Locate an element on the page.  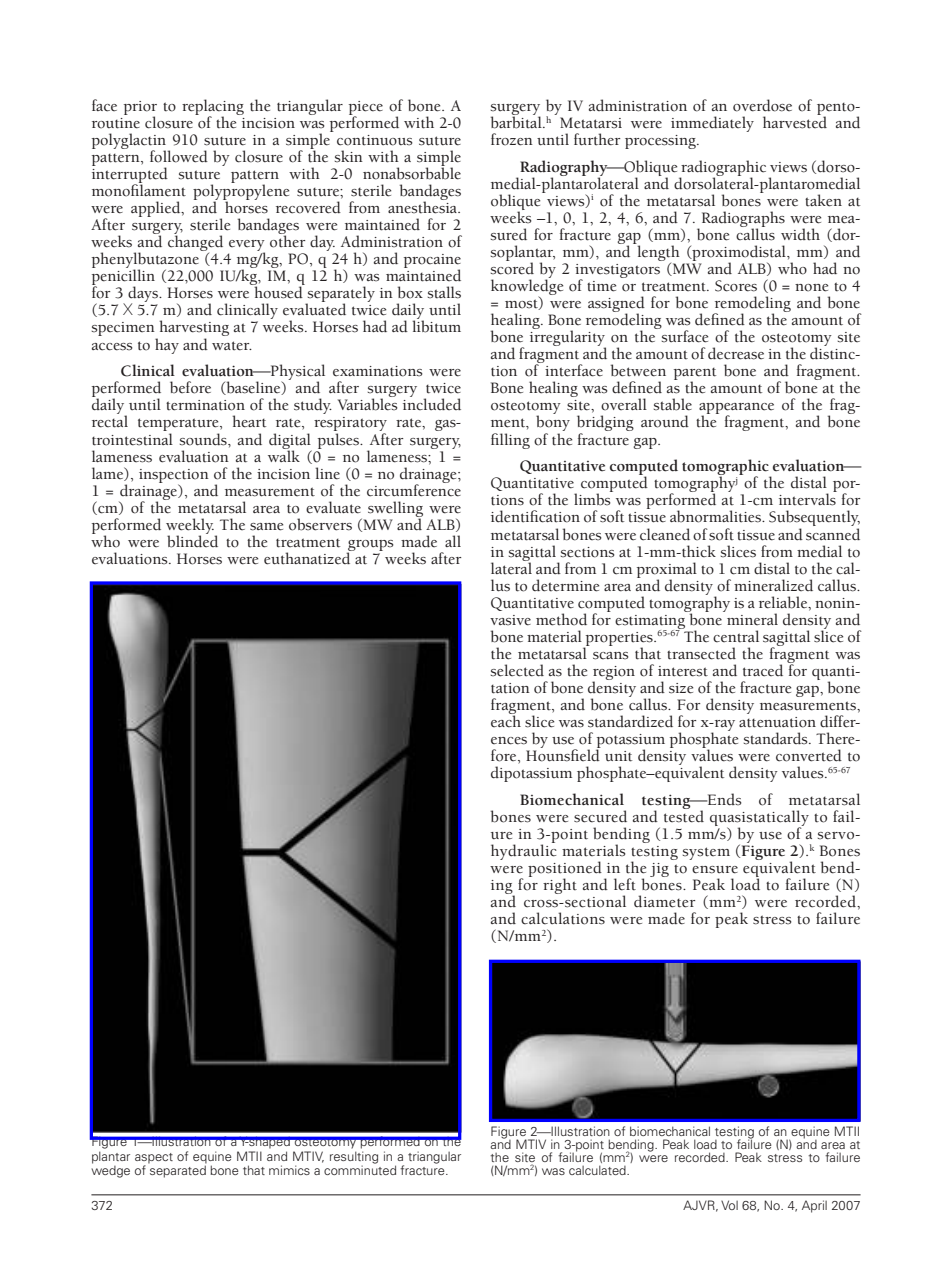
frozen is located at coordinates (512, 139).
